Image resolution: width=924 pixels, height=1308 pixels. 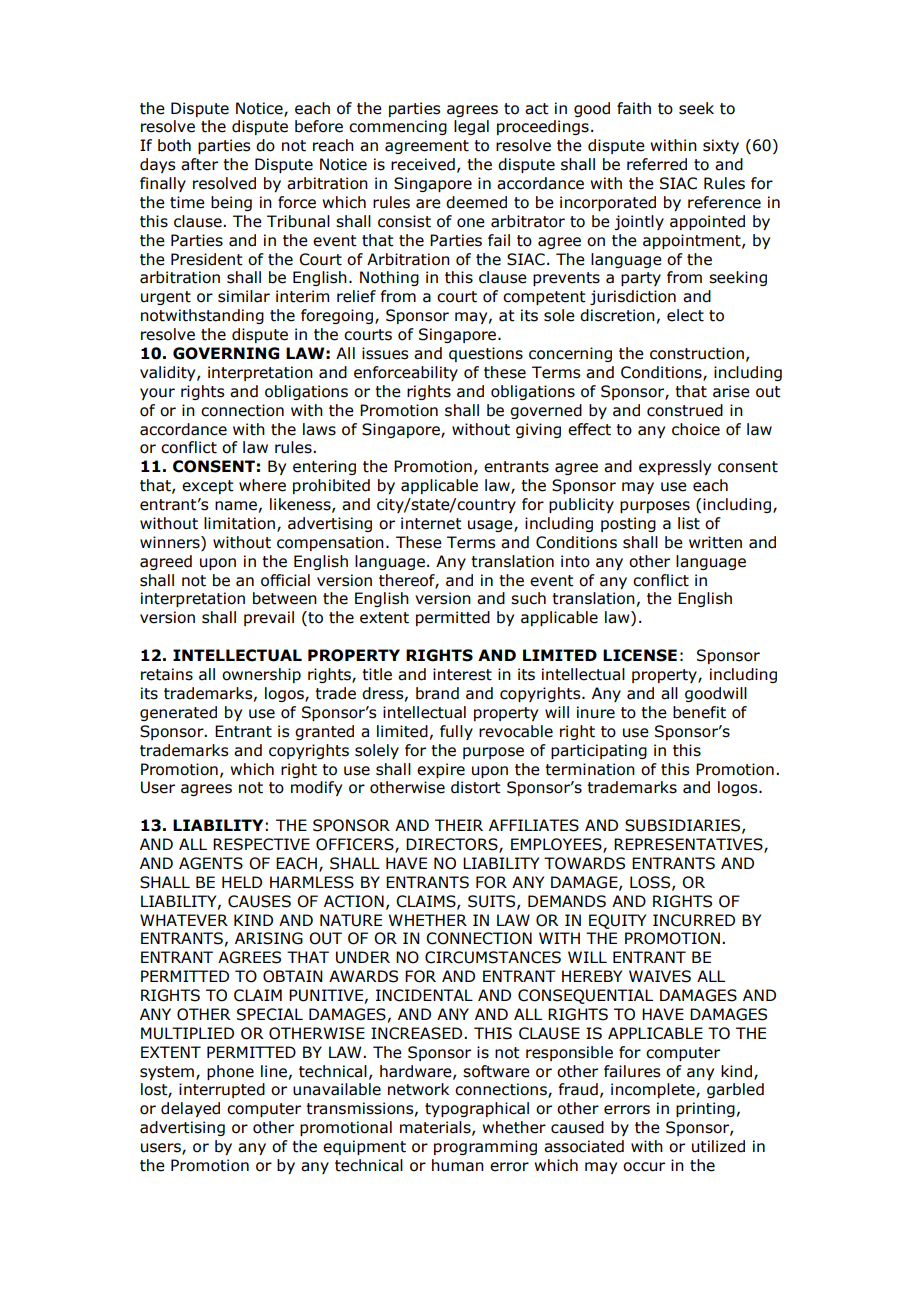 What do you see at coordinates (471, 127) in the page?
I see `legal` at bounding box center [471, 127].
